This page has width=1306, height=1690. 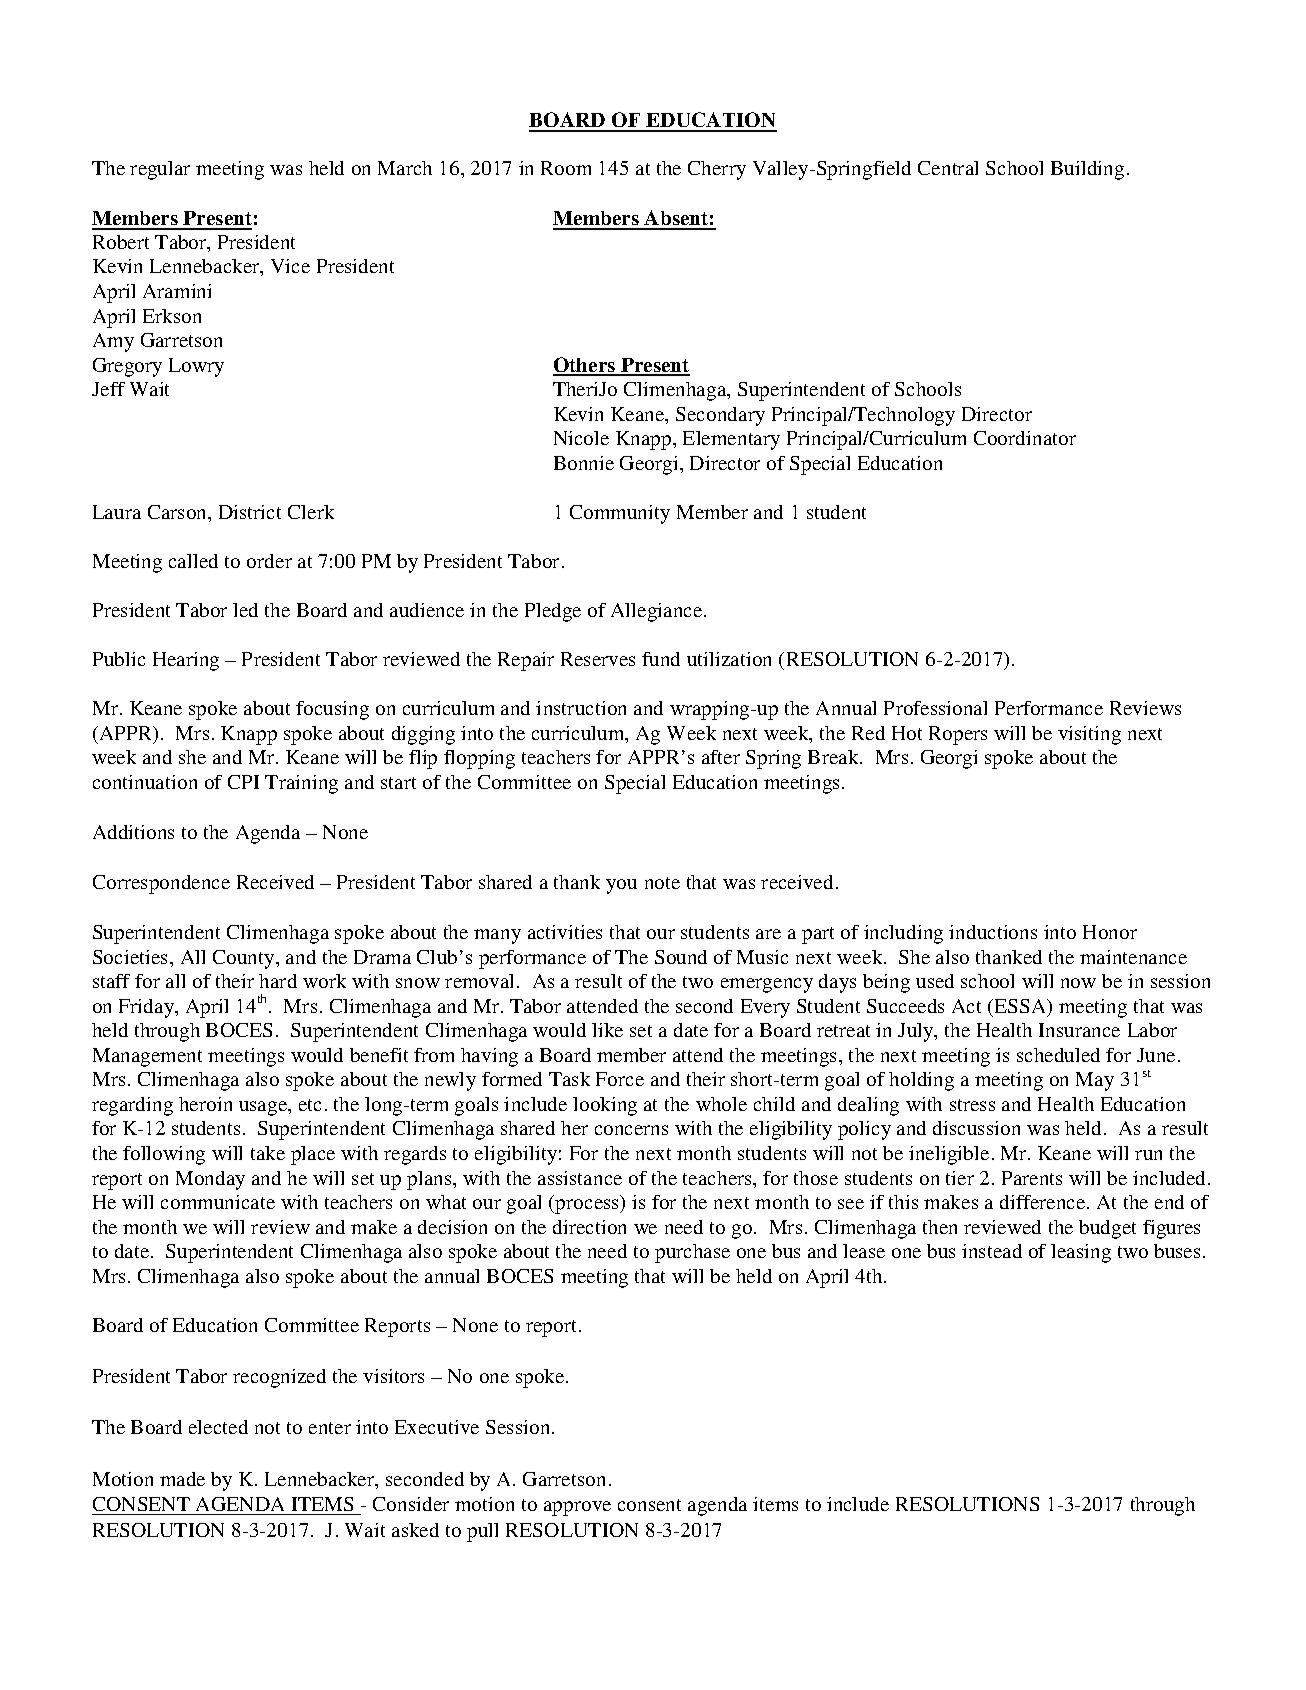 I want to click on Coordinator, so click(x=1025, y=438).
